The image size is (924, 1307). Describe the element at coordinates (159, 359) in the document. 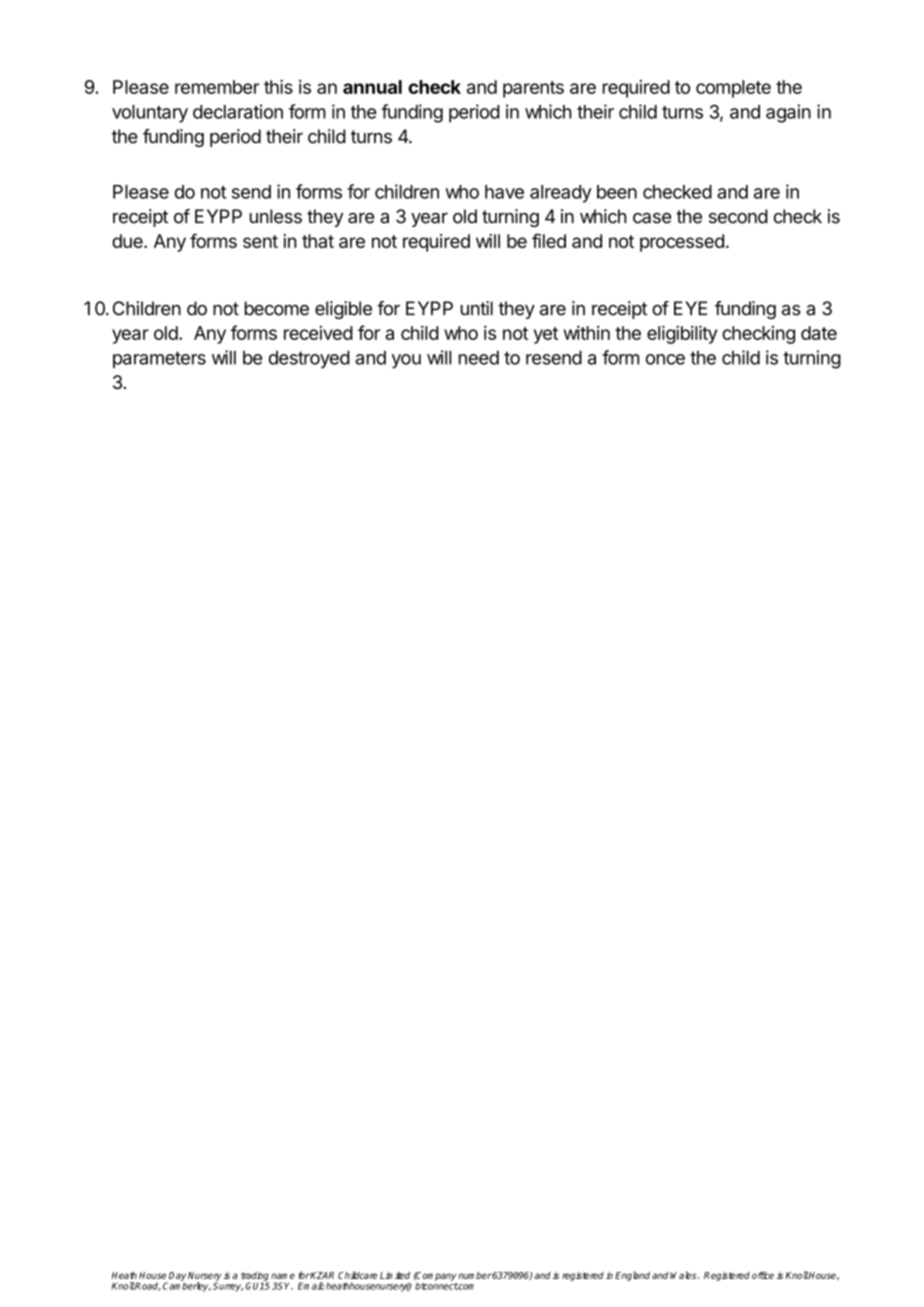

I see `parameters` at that location.
